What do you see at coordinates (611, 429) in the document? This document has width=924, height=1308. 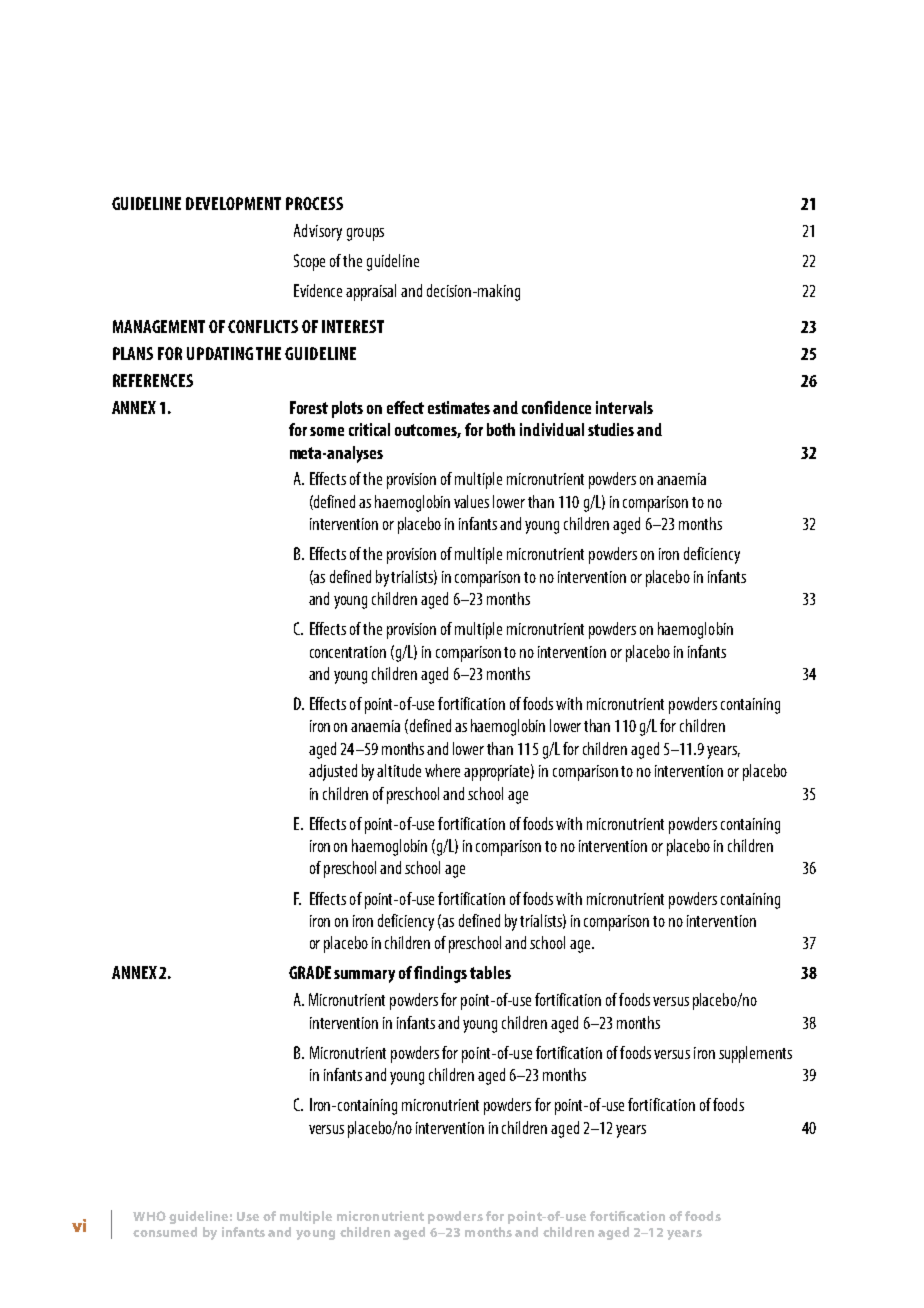 I see `studies` at bounding box center [611, 429].
